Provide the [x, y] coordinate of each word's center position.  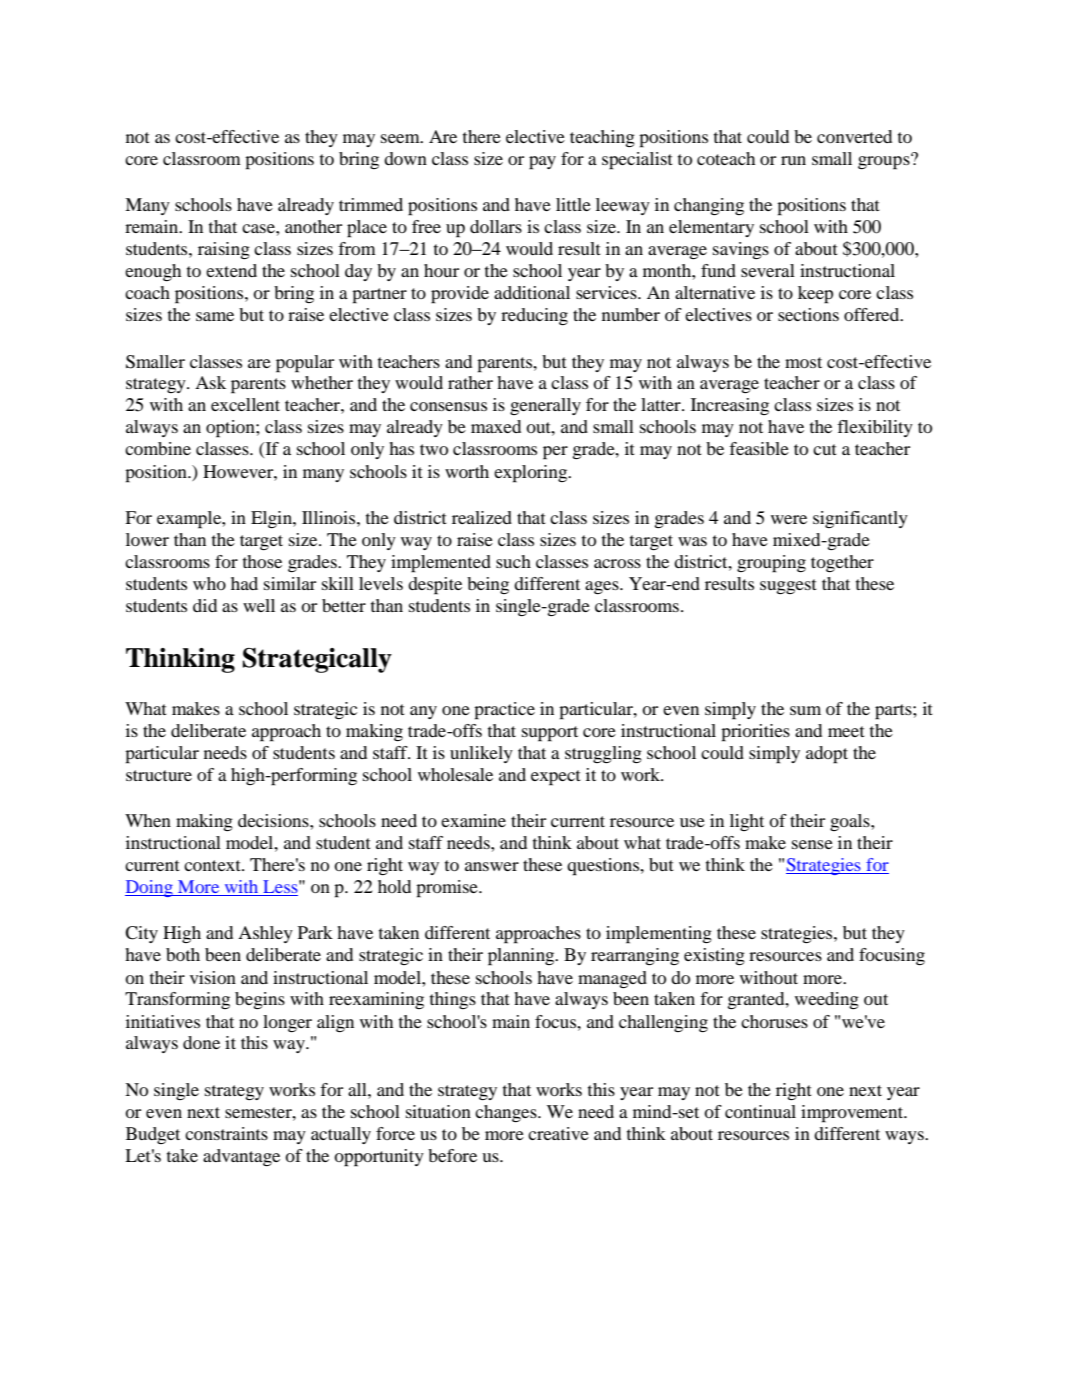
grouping [771, 564]
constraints [226, 1133]
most [803, 362]
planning [522, 957]
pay [542, 163]
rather [470, 382]
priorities [755, 733]
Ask [210, 382]
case [259, 228]
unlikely [481, 754]
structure [159, 775]
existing [714, 956]
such [513, 561]
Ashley [265, 934]
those [262, 561]
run [793, 160]
